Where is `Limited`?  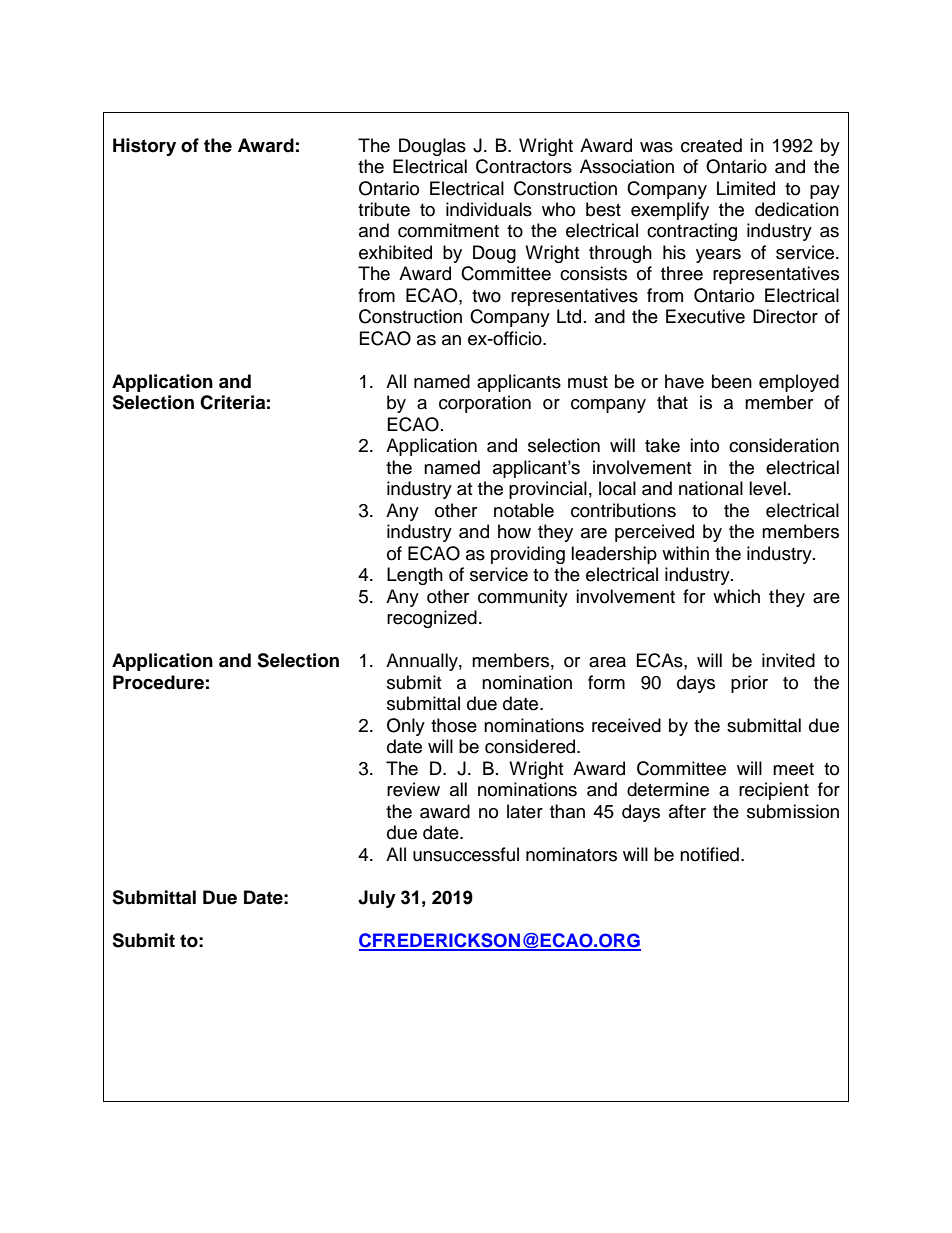 Limited is located at coordinates (746, 188).
